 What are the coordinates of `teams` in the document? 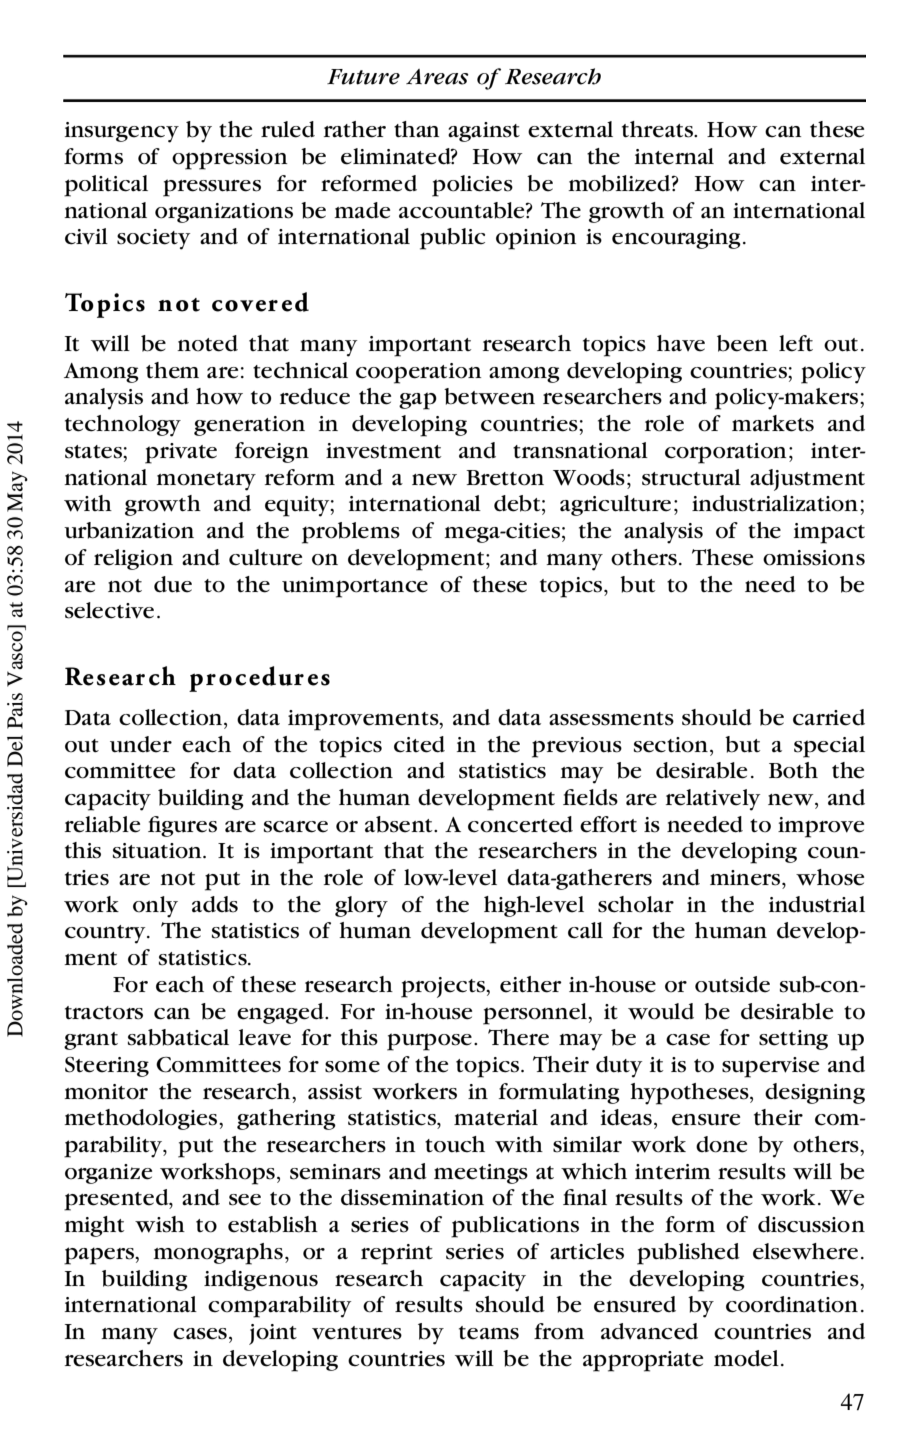 It's located at (489, 1333).
